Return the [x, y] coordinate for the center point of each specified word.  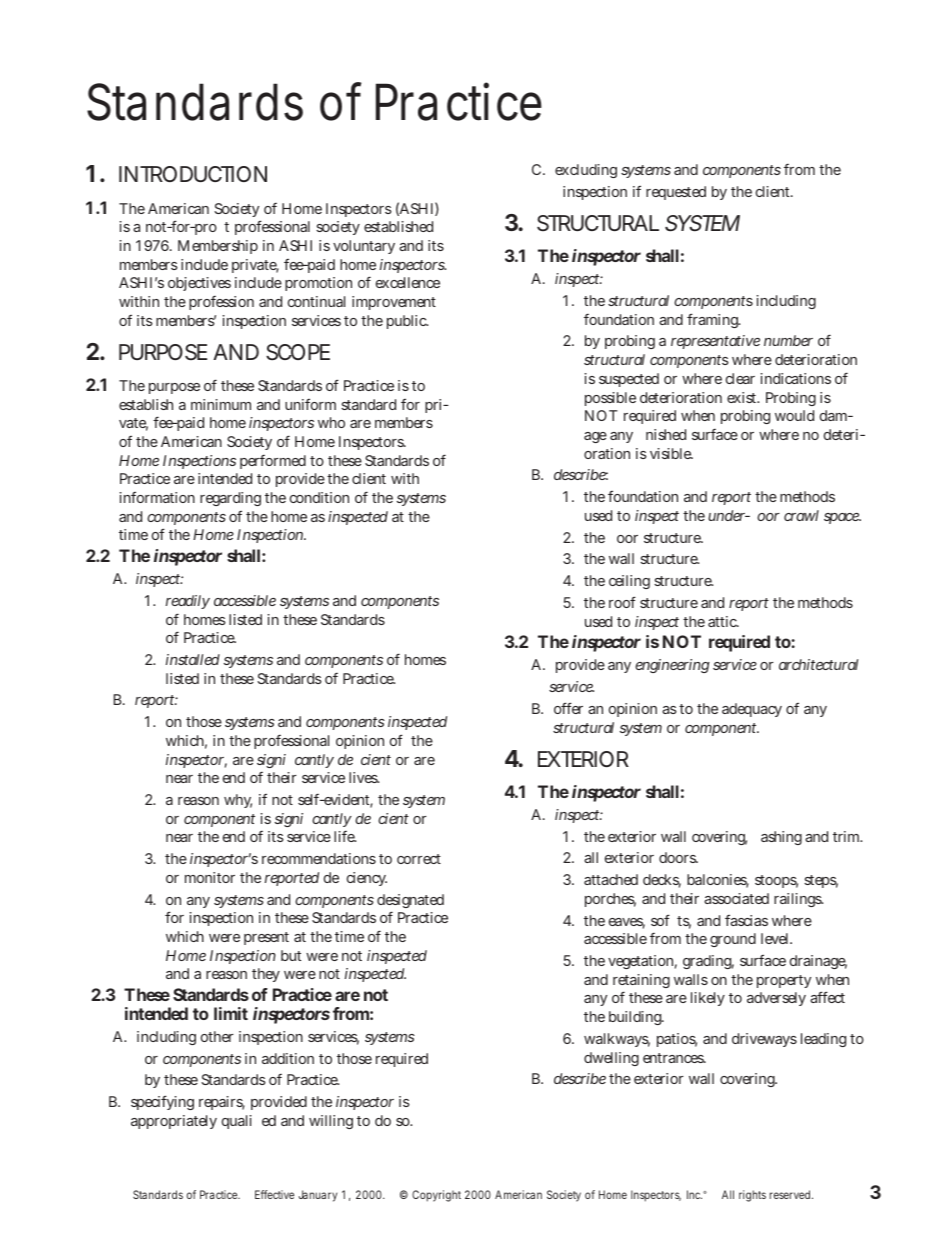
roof [622, 602]
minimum [221, 404]
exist [743, 397]
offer [568, 708]
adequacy [752, 710]
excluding [586, 171]
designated [410, 903]
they [266, 975]
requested [676, 193]
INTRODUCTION [193, 174]
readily [188, 602]
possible [610, 399]
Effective [274, 1194]
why [238, 801]
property [784, 981]
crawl [801, 515]
